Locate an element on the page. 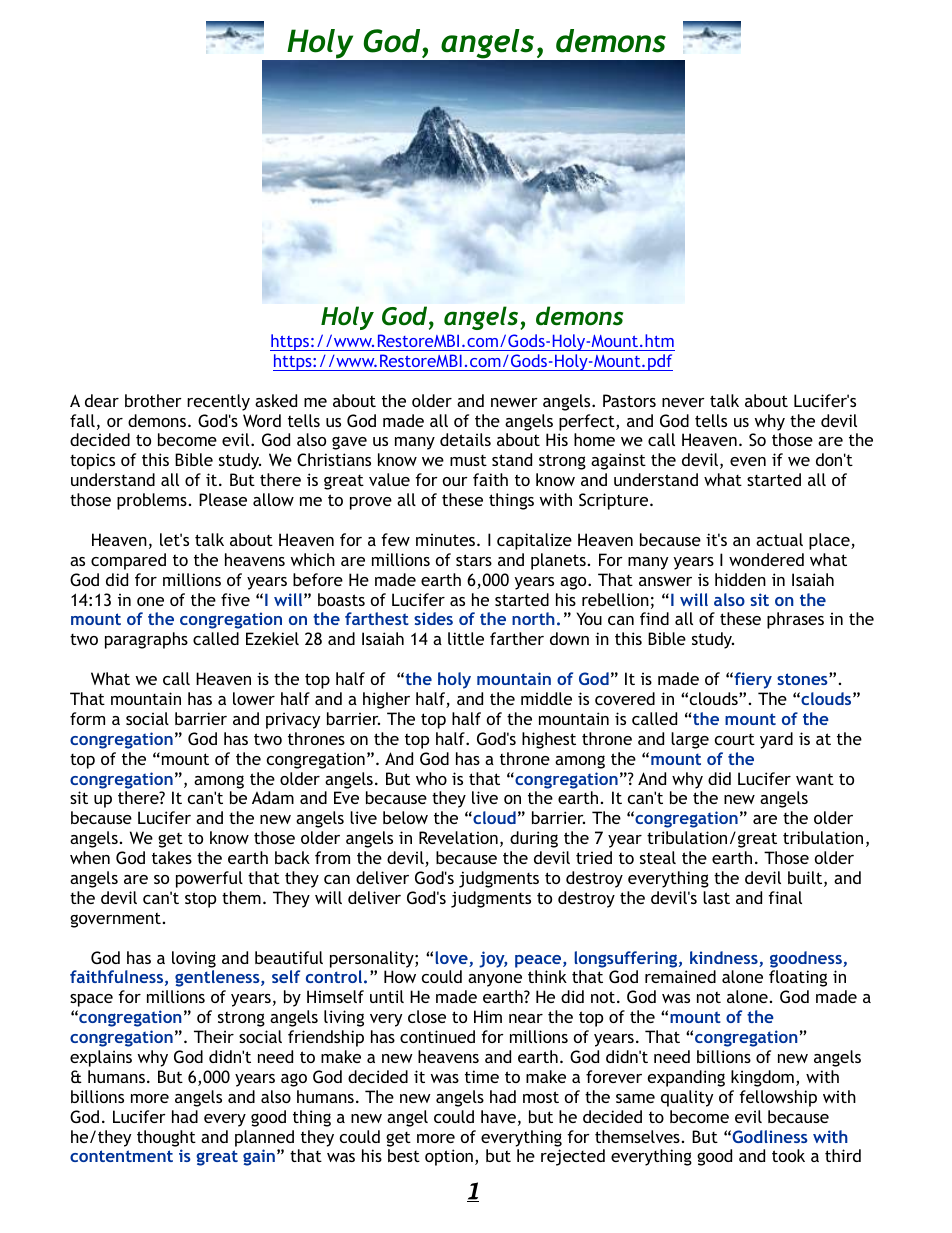 The image size is (952, 1233). stop is located at coordinates (200, 900).
